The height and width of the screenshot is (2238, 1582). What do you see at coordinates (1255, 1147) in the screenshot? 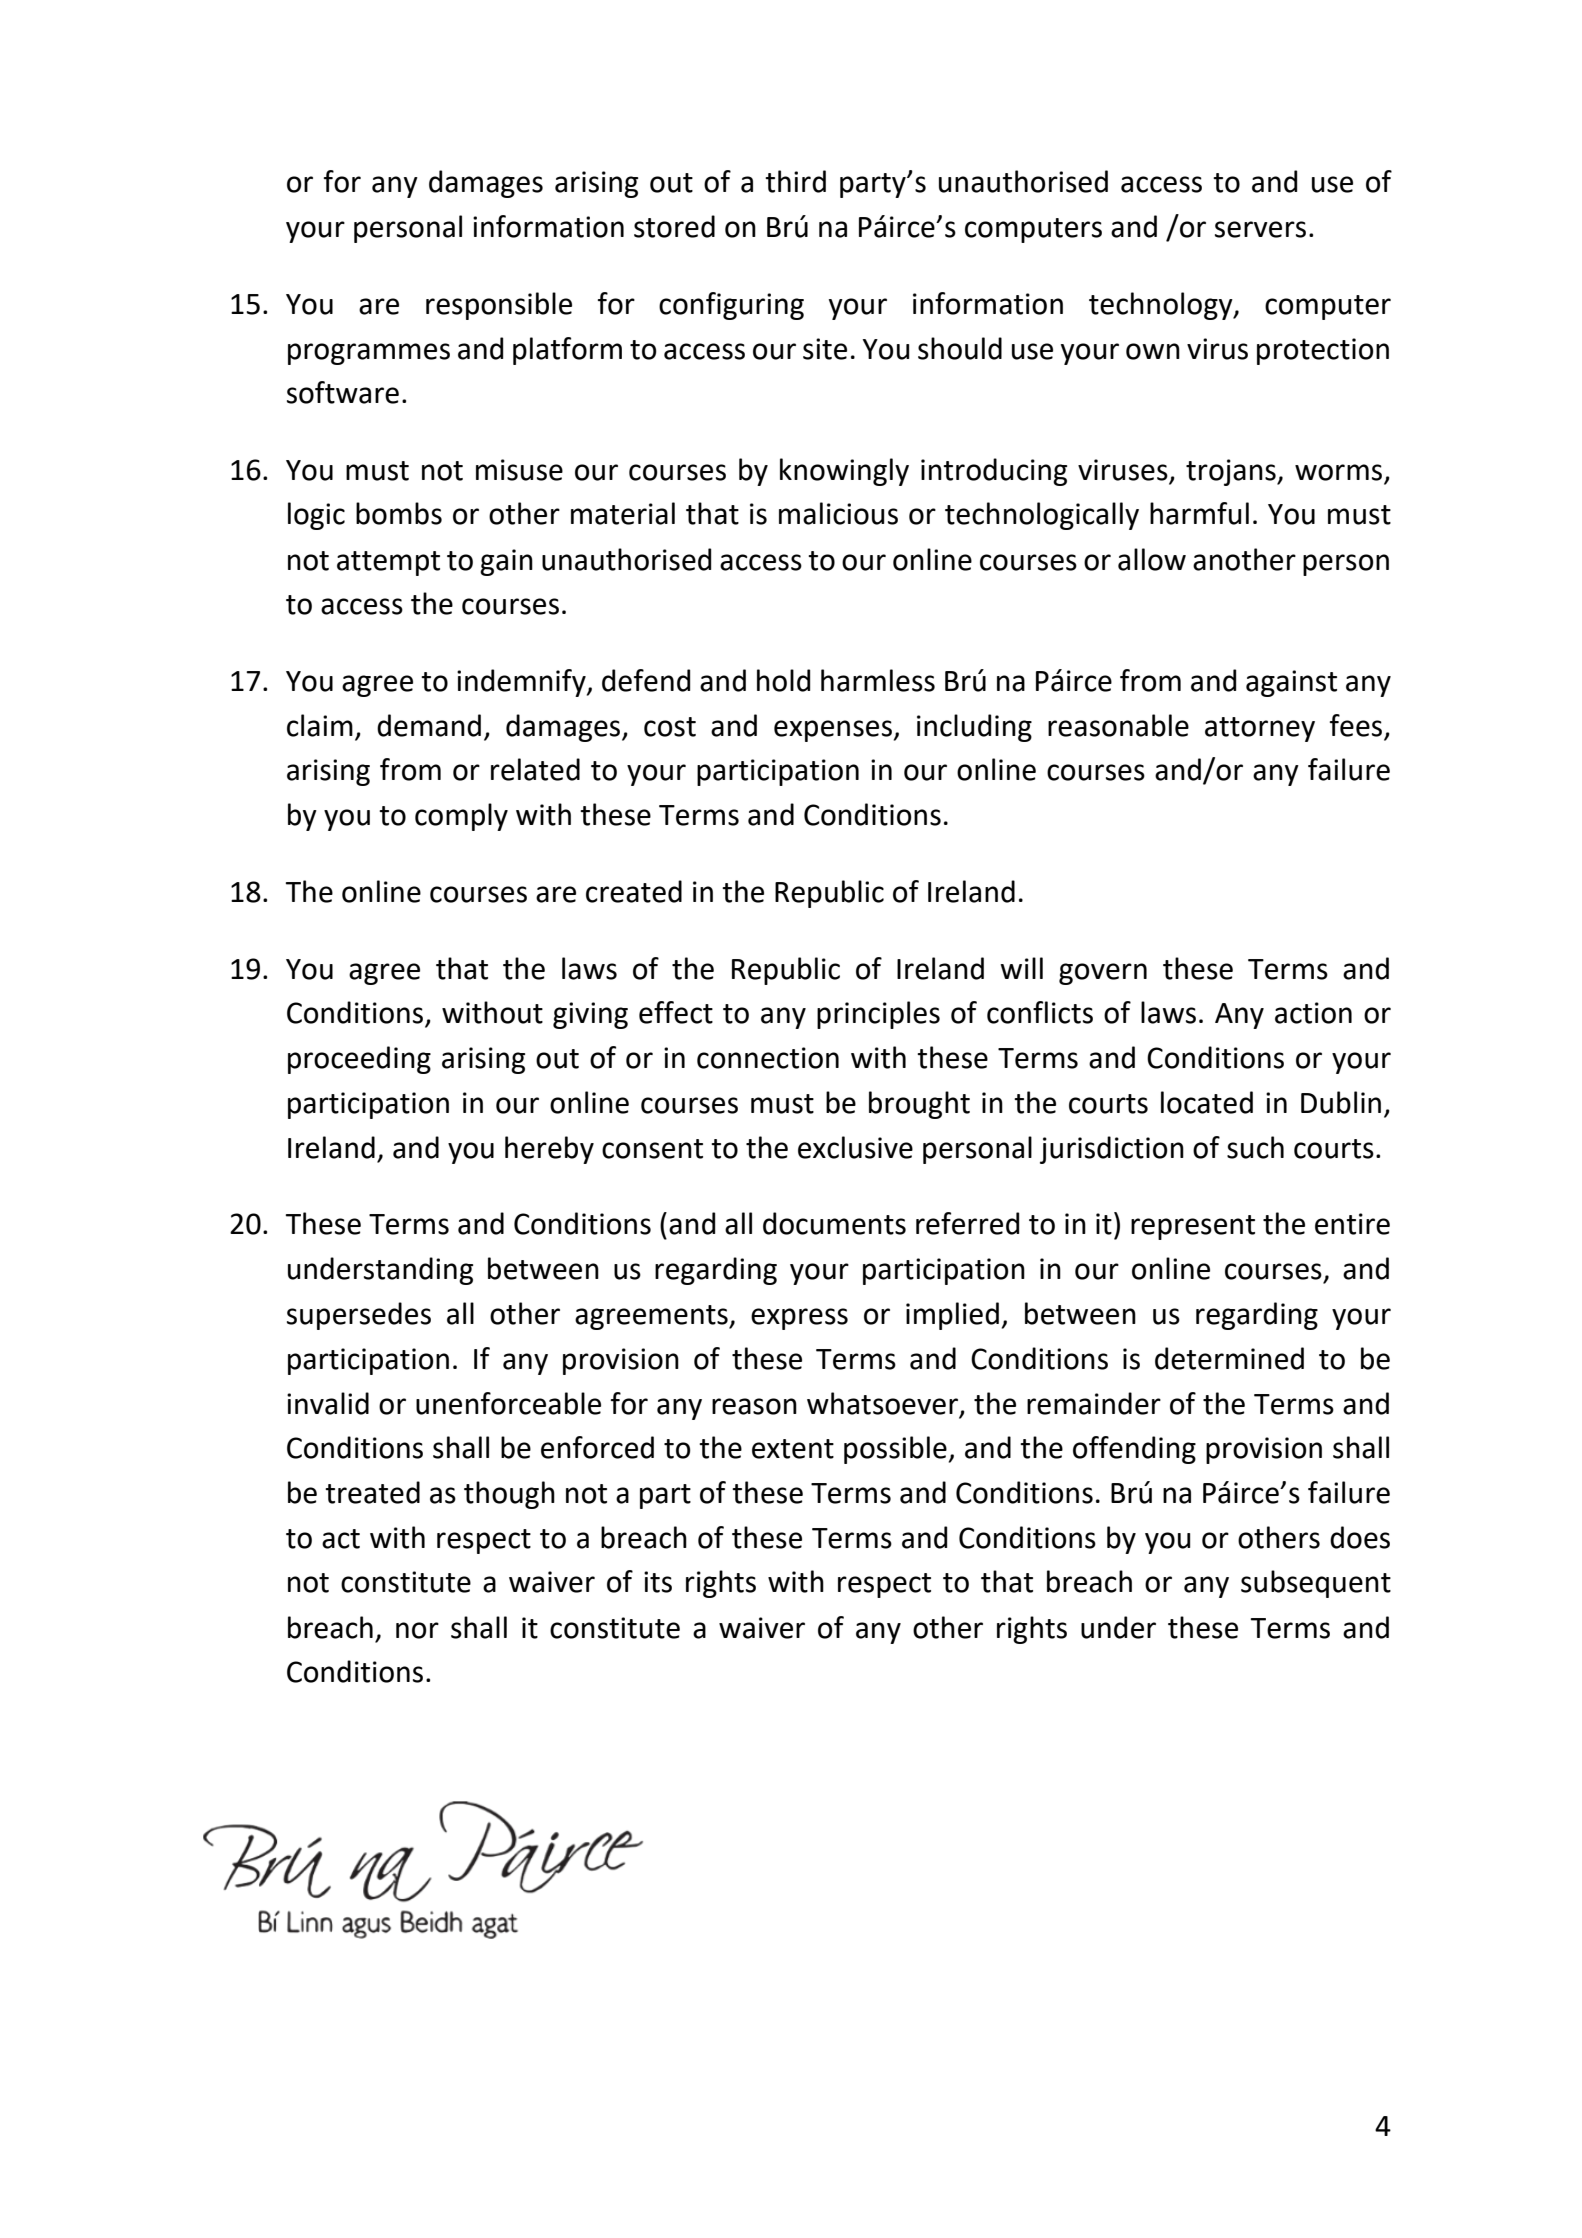
I see `such` at bounding box center [1255, 1147].
